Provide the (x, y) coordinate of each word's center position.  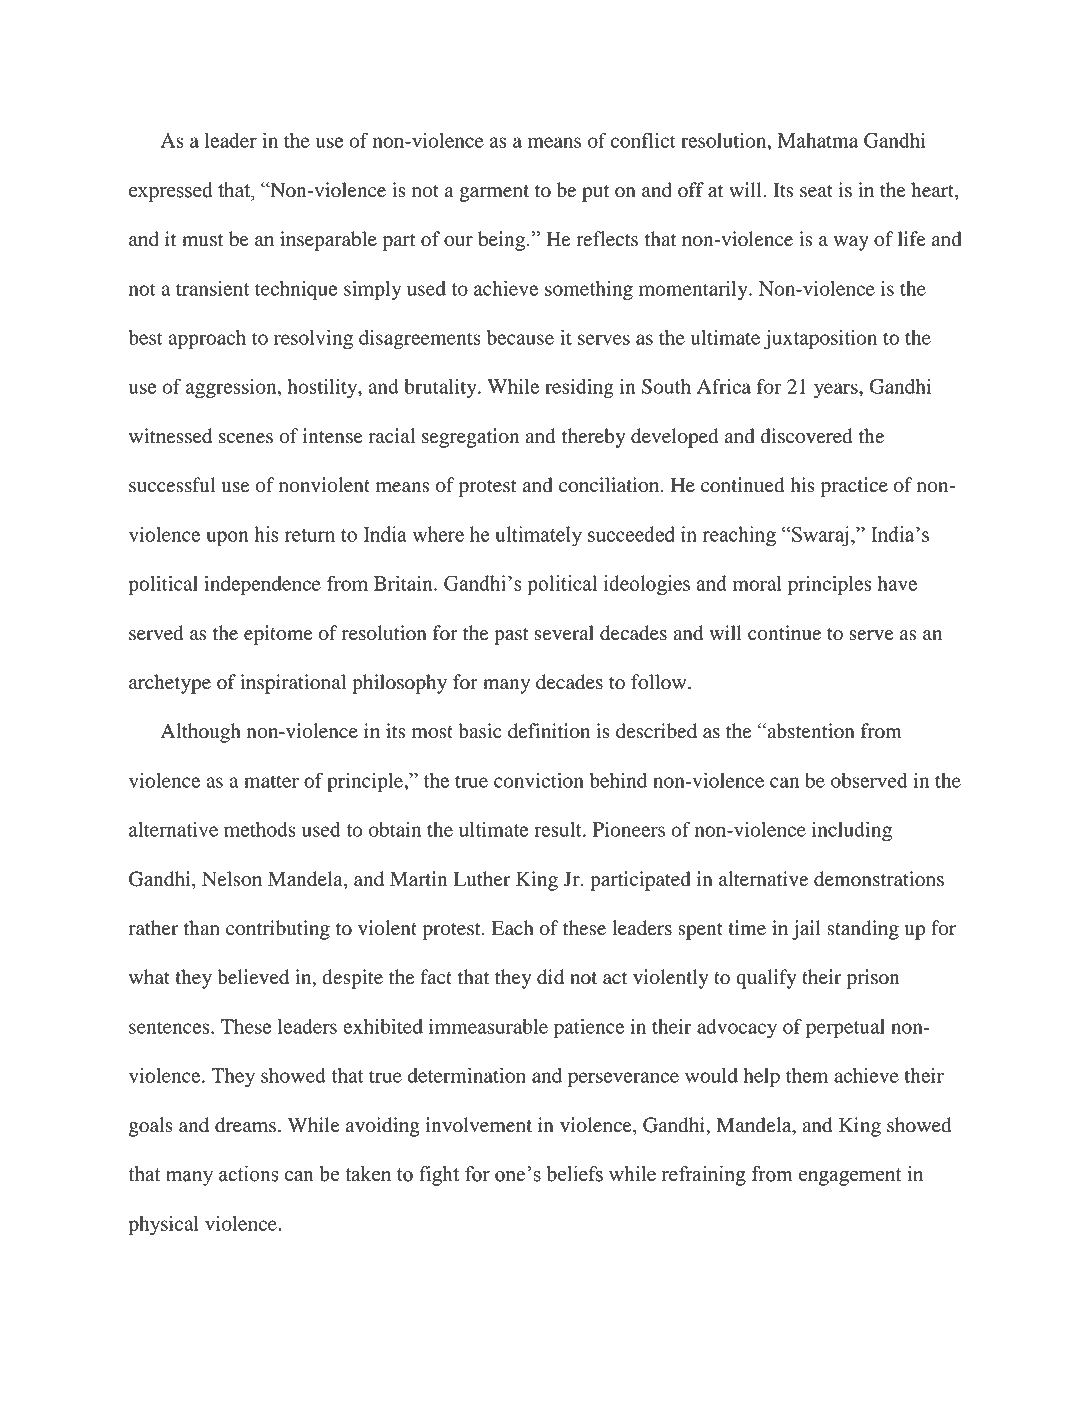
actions (249, 1174)
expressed (171, 192)
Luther (482, 879)
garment (494, 193)
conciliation (610, 485)
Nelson (232, 879)
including (852, 832)
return (310, 535)
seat (816, 191)
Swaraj (819, 536)
